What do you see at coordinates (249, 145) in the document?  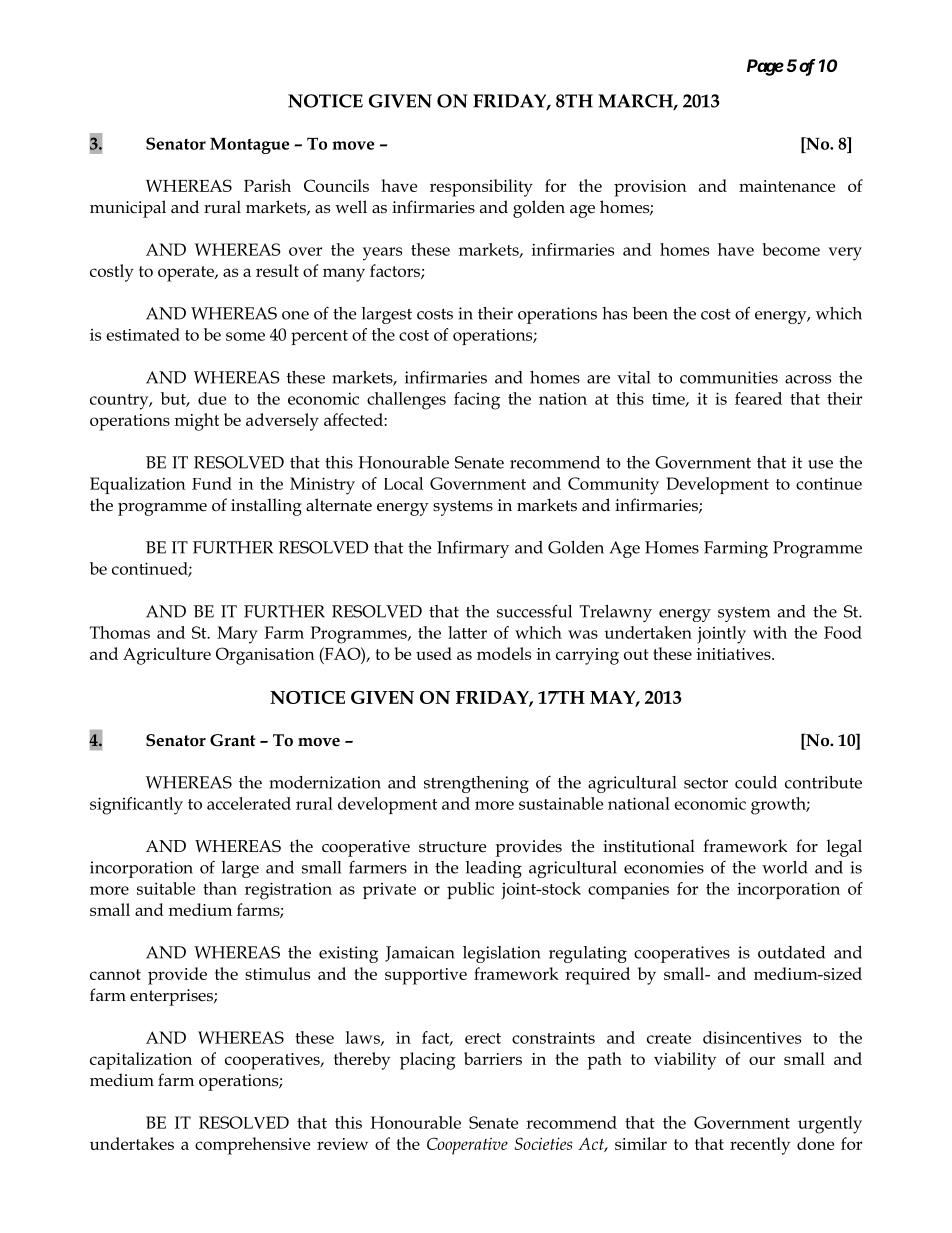 I see `Montague` at bounding box center [249, 145].
